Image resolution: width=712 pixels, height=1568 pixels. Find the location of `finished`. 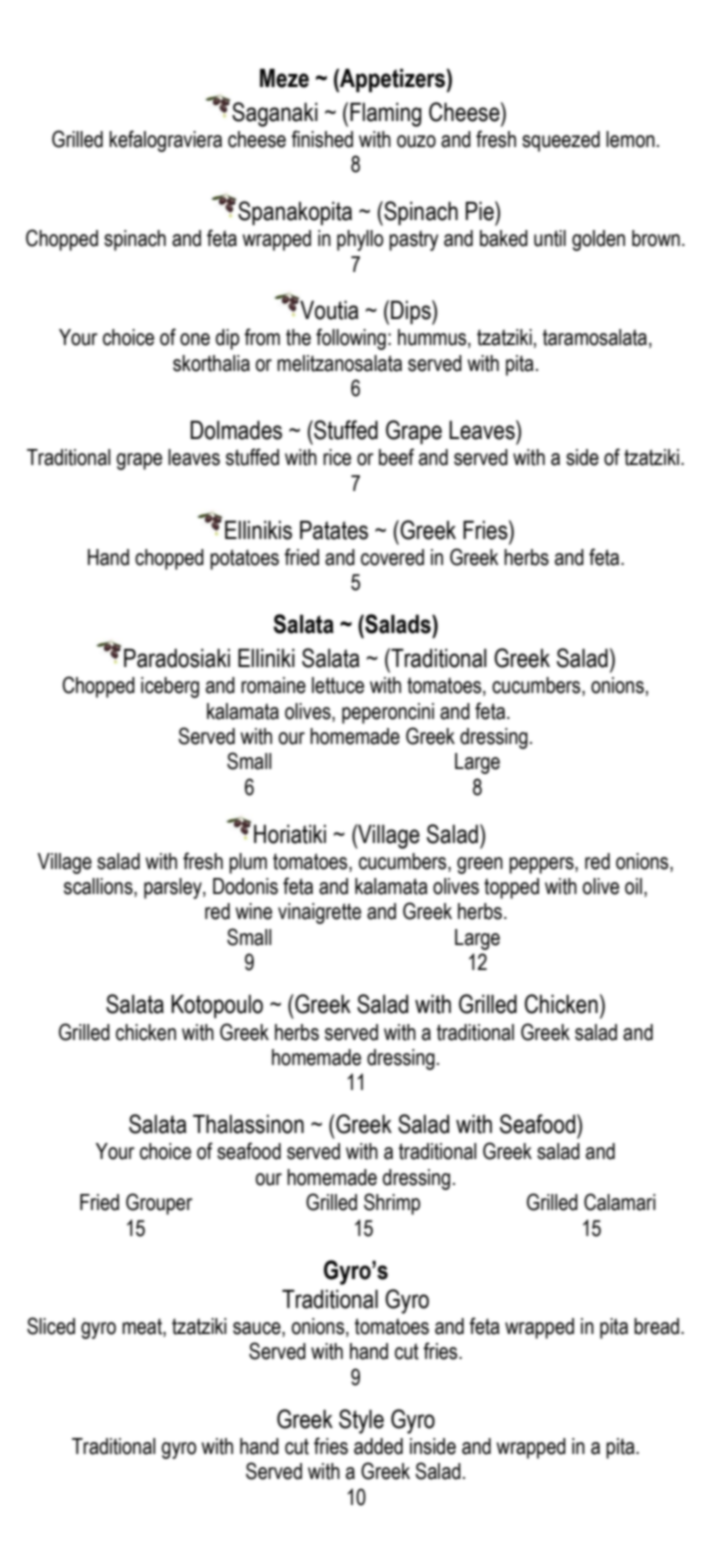

finished is located at coordinates (322, 139).
